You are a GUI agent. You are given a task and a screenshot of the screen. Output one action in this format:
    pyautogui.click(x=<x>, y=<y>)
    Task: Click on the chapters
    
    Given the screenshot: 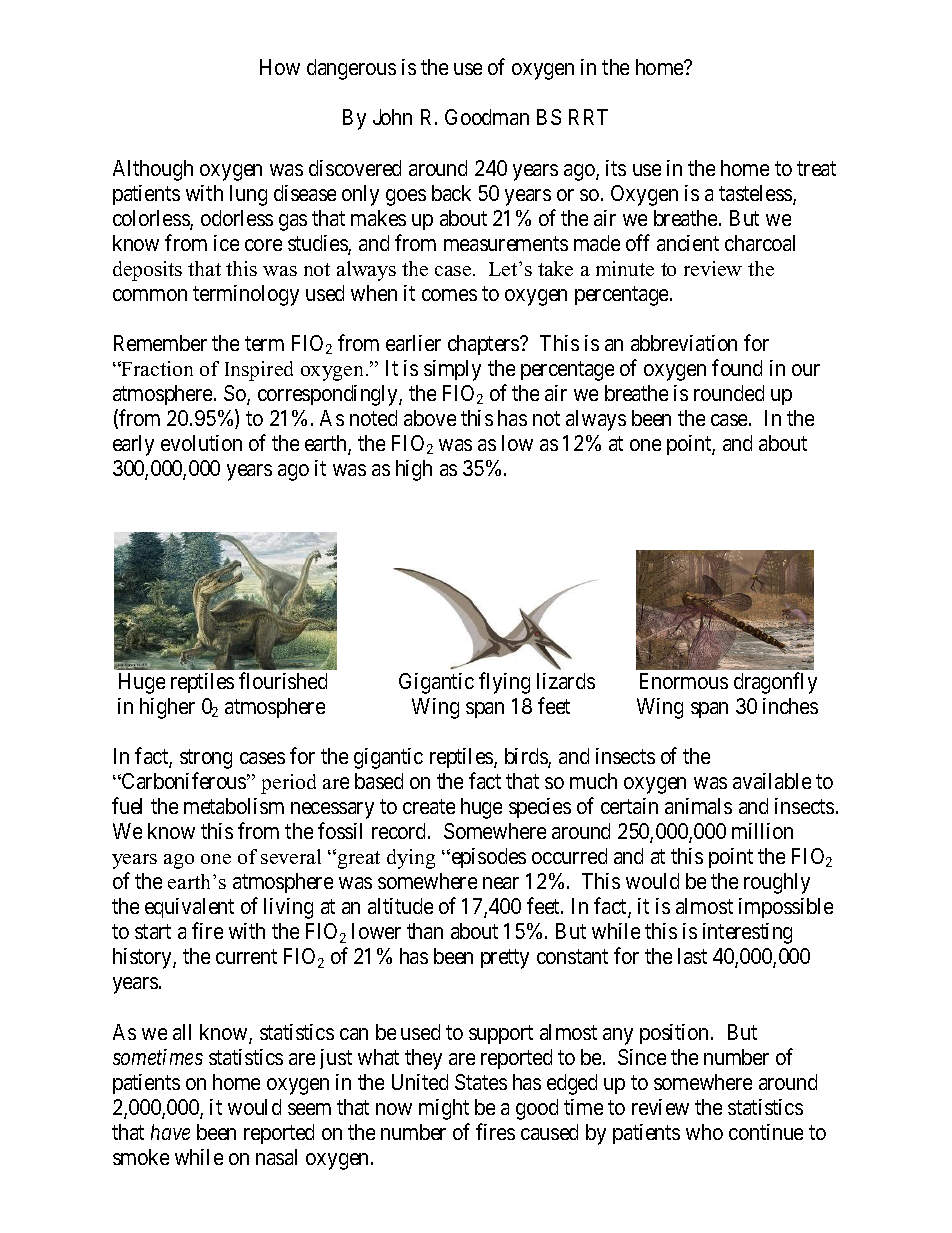 What is the action you would take?
    pyautogui.click(x=484, y=345)
